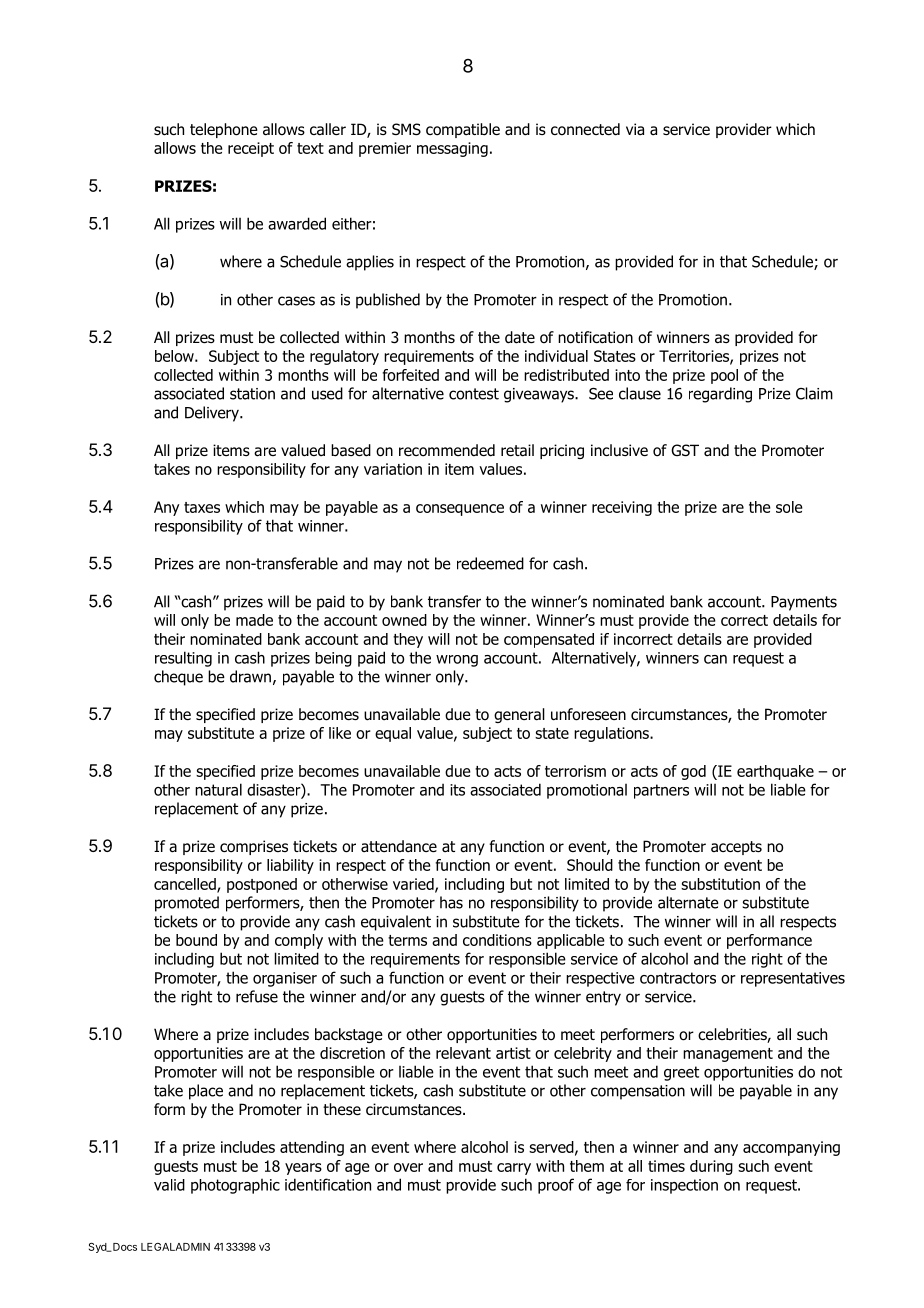 Image resolution: width=924 pixels, height=1308 pixels. What do you see at coordinates (235, 1186) in the document?
I see `photographic` at bounding box center [235, 1186].
